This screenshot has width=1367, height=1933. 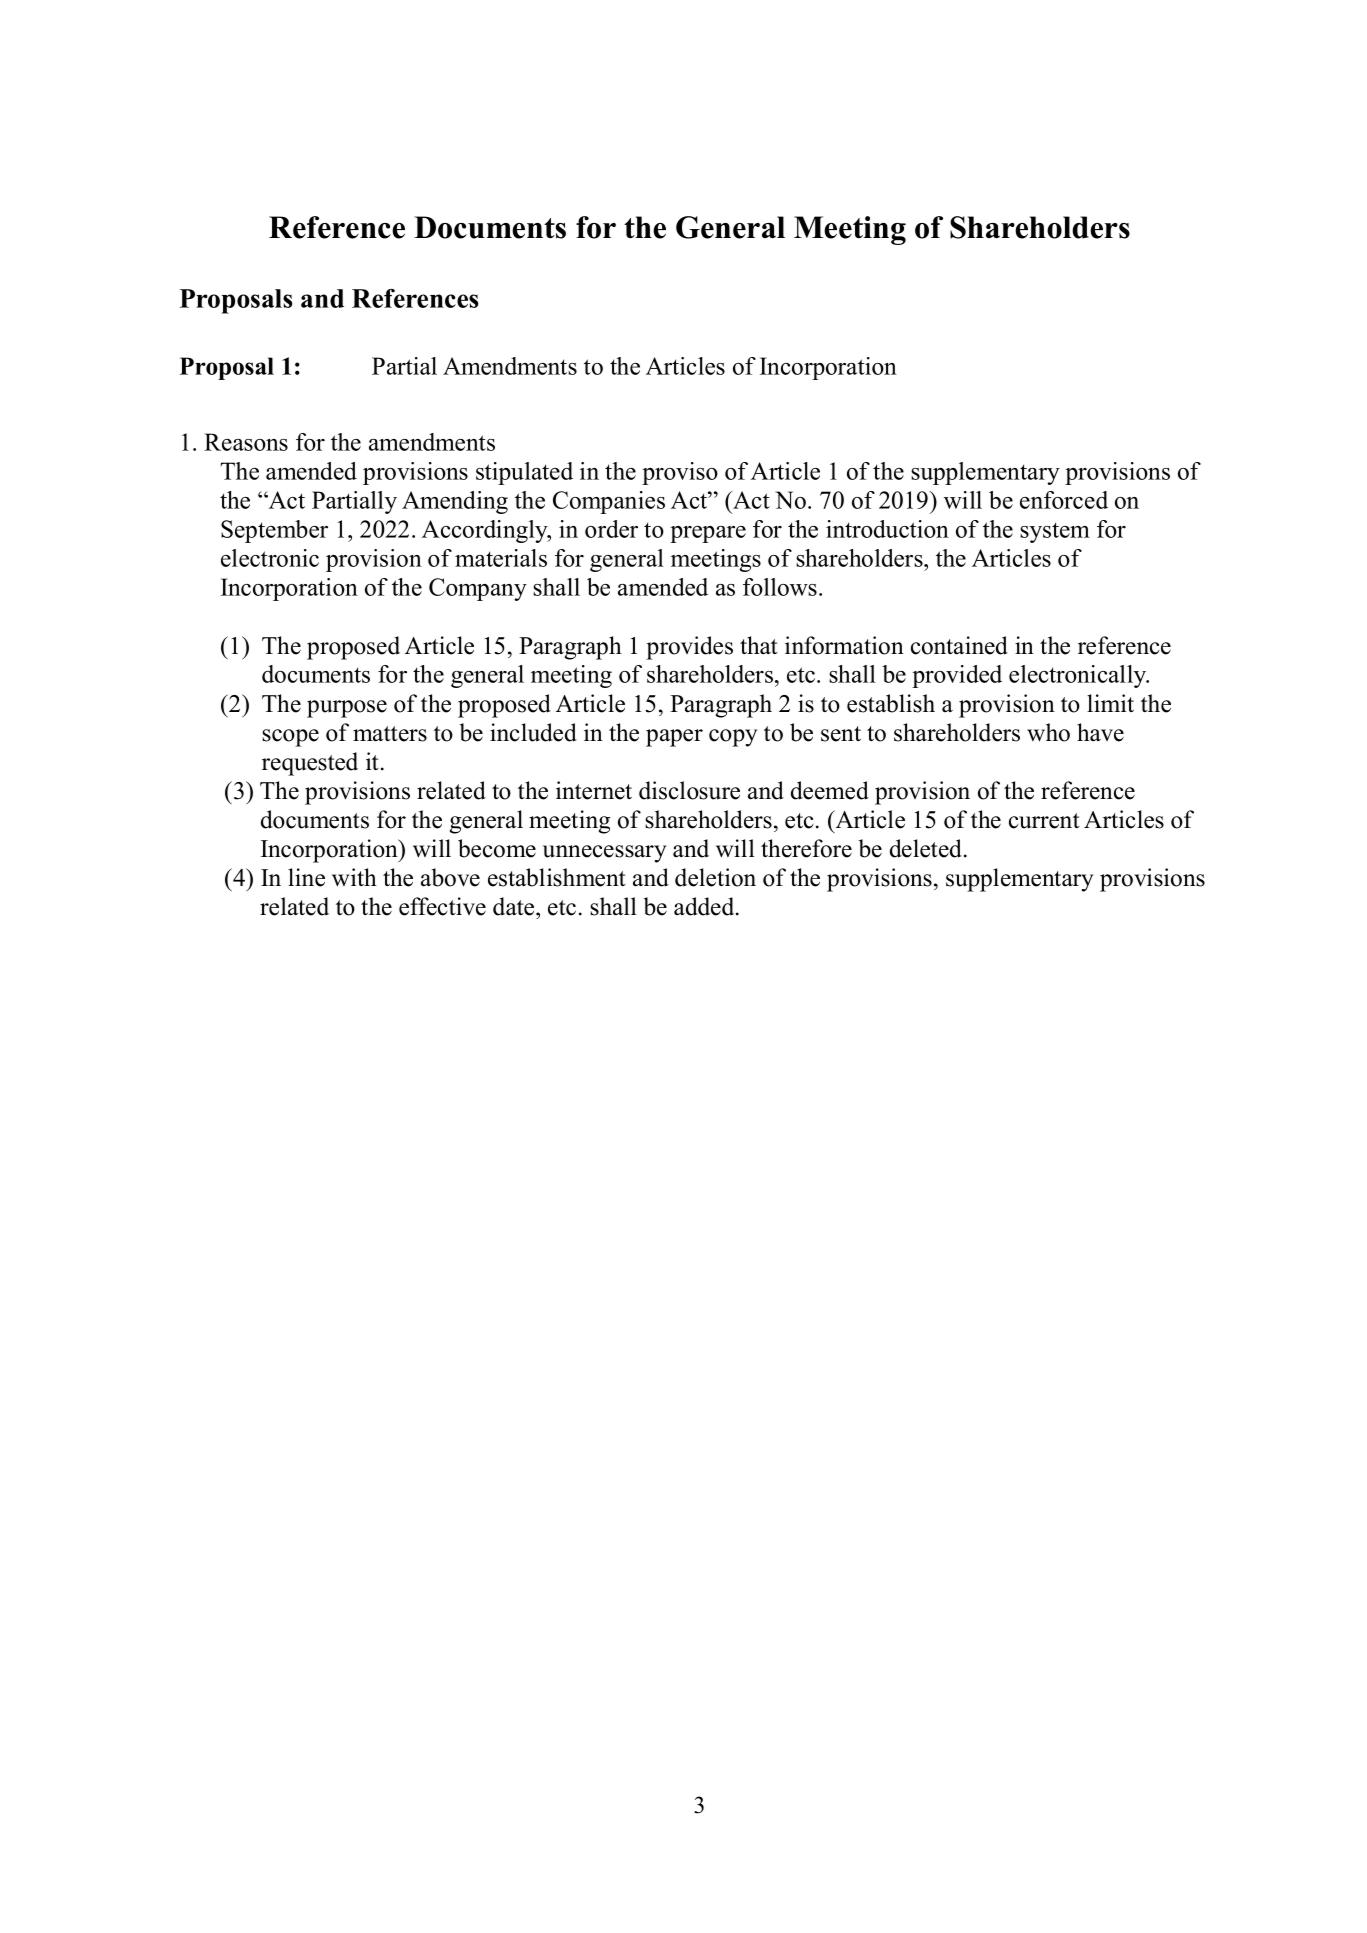 What do you see at coordinates (705, 906) in the screenshot?
I see `added` at bounding box center [705, 906].
